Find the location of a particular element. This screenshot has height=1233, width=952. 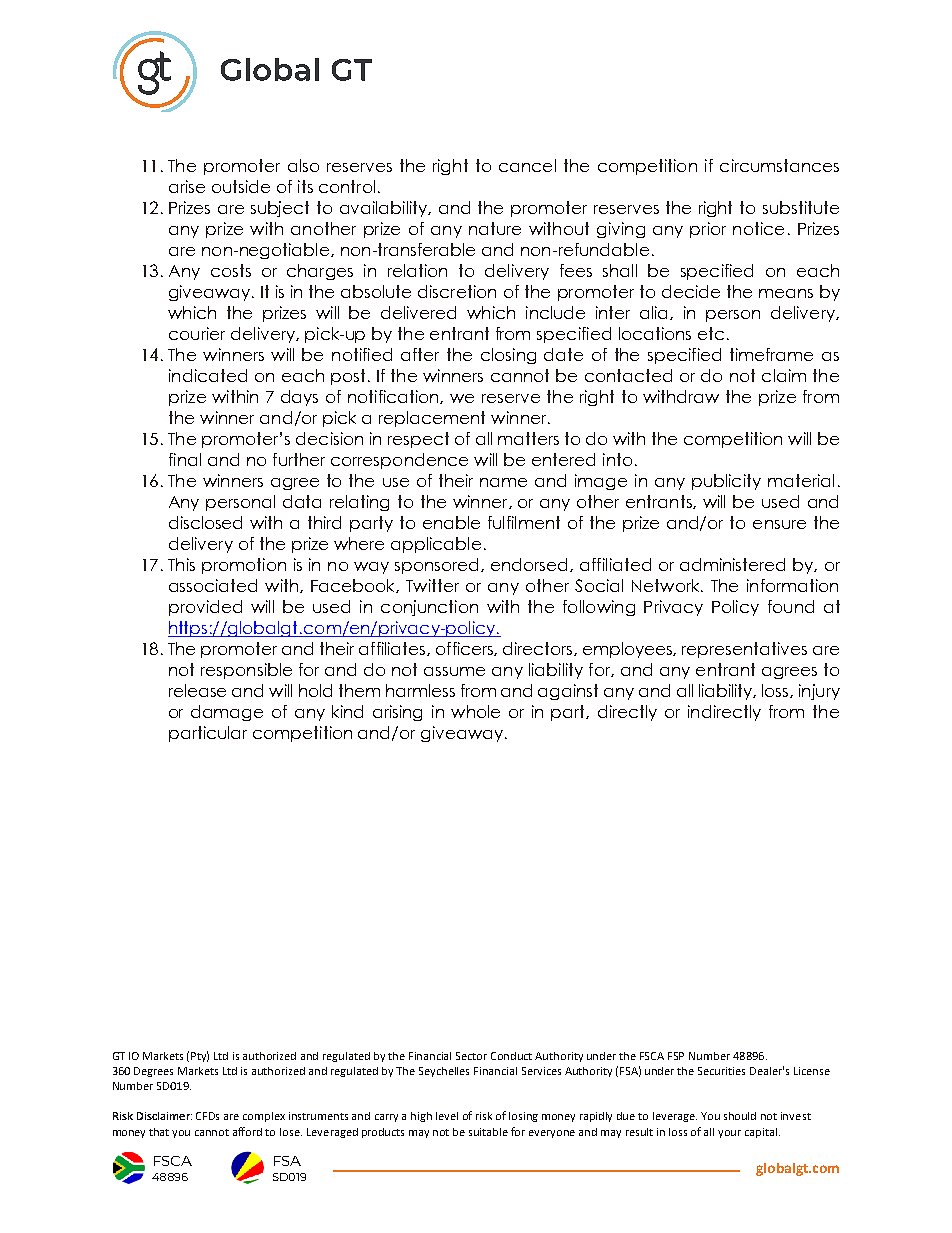

suitable is located at coordinates (488, 1132).
